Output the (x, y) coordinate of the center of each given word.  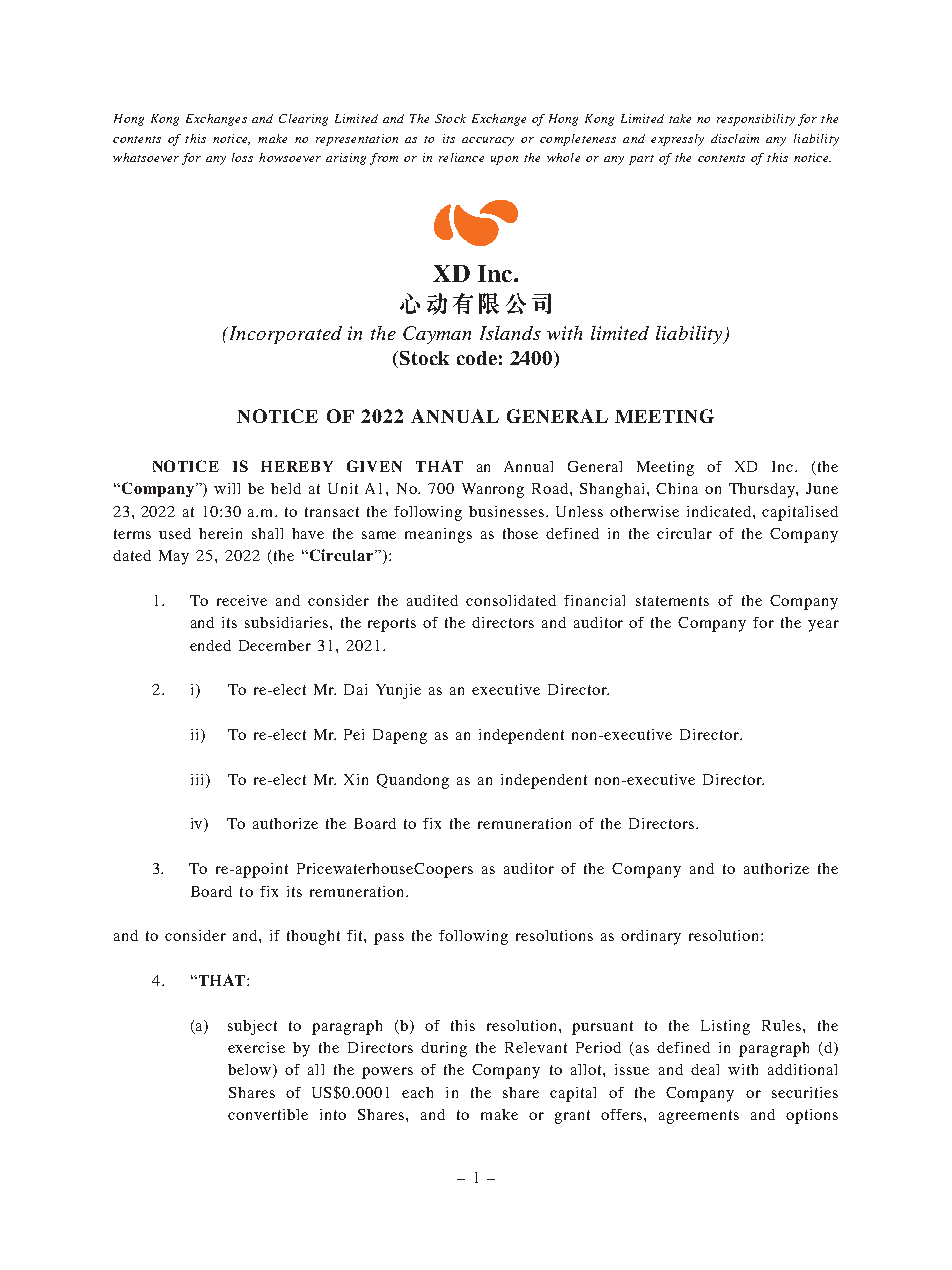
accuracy (488, 141)
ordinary (651, 937)
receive (242, 600)
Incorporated (284, 335)
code (477, 358)
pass (389, 939)
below (249, 1069)
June (822, 488)
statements (672, 601)
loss (242, 157)
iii (199, 779)
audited (432, 600)
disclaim (735, 138)
